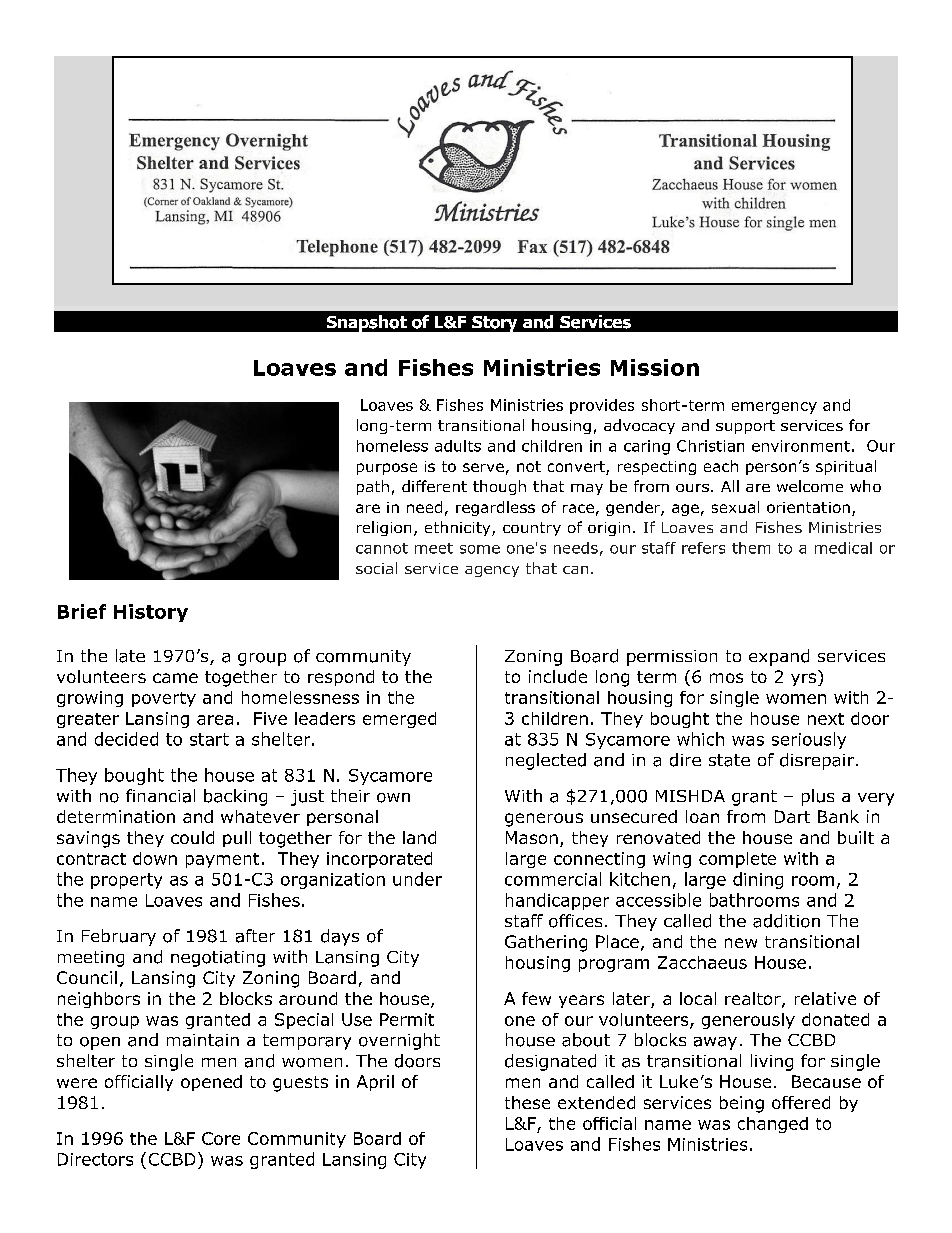 The image size is (952, 1233). What do you see at coordinates (546, 761) in the screenshot?
I see `neglected` at bounding box center [546, 761].
